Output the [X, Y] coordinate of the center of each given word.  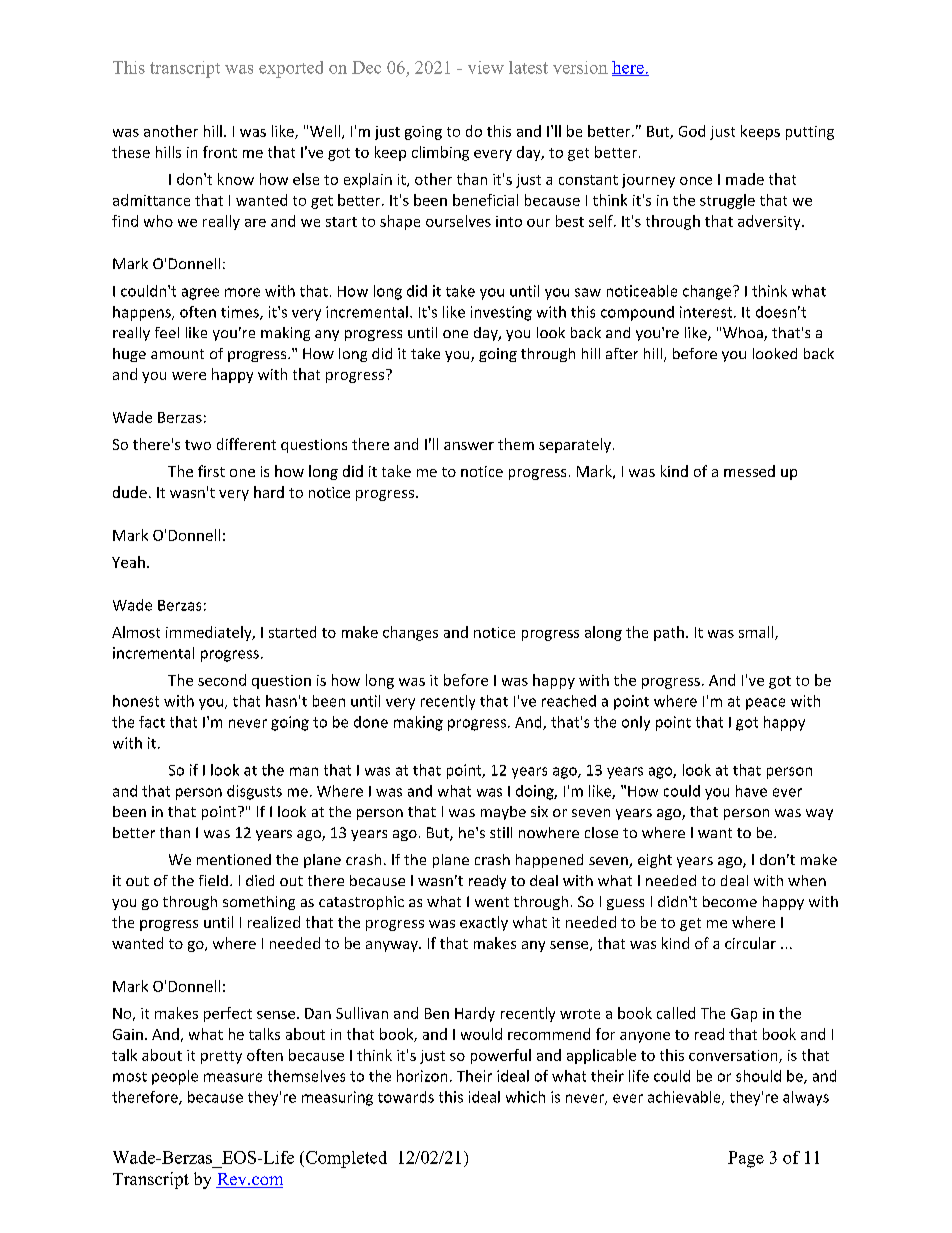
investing [501, 313]
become [730, 901]
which [525, 1097]
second [222, 680]
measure [233, 1077]
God [692, 131]
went [492, 902]
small [757, 633]
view [486, 67]
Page [746, 1159]
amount [177, 354]
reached [569, 701]
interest [707, 312]
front [220, 152]
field [213, 880]
